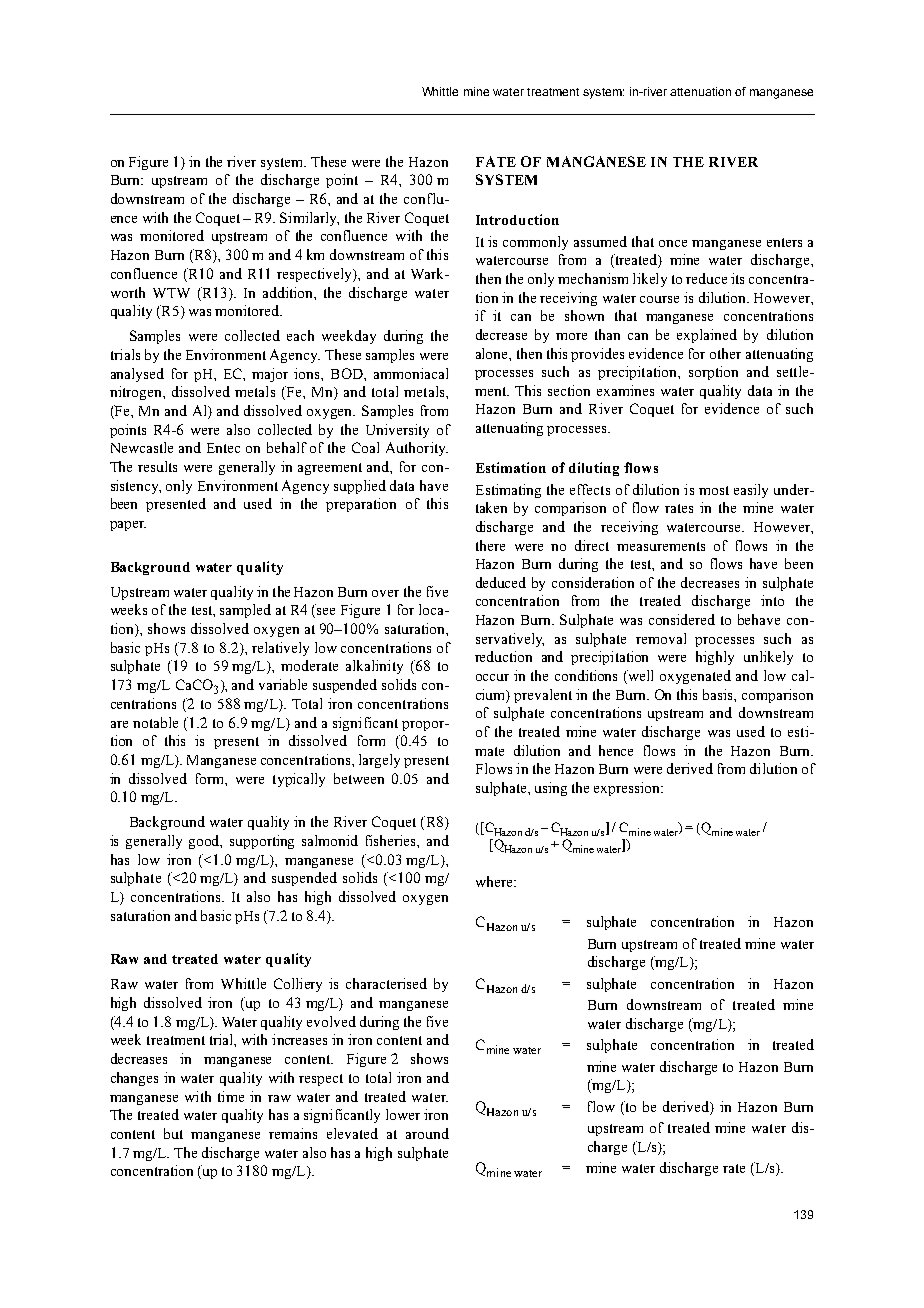 The image size is (924, 1308). Describe the element at coordinates (784, 242) in the document. I see `enters` at that location.
